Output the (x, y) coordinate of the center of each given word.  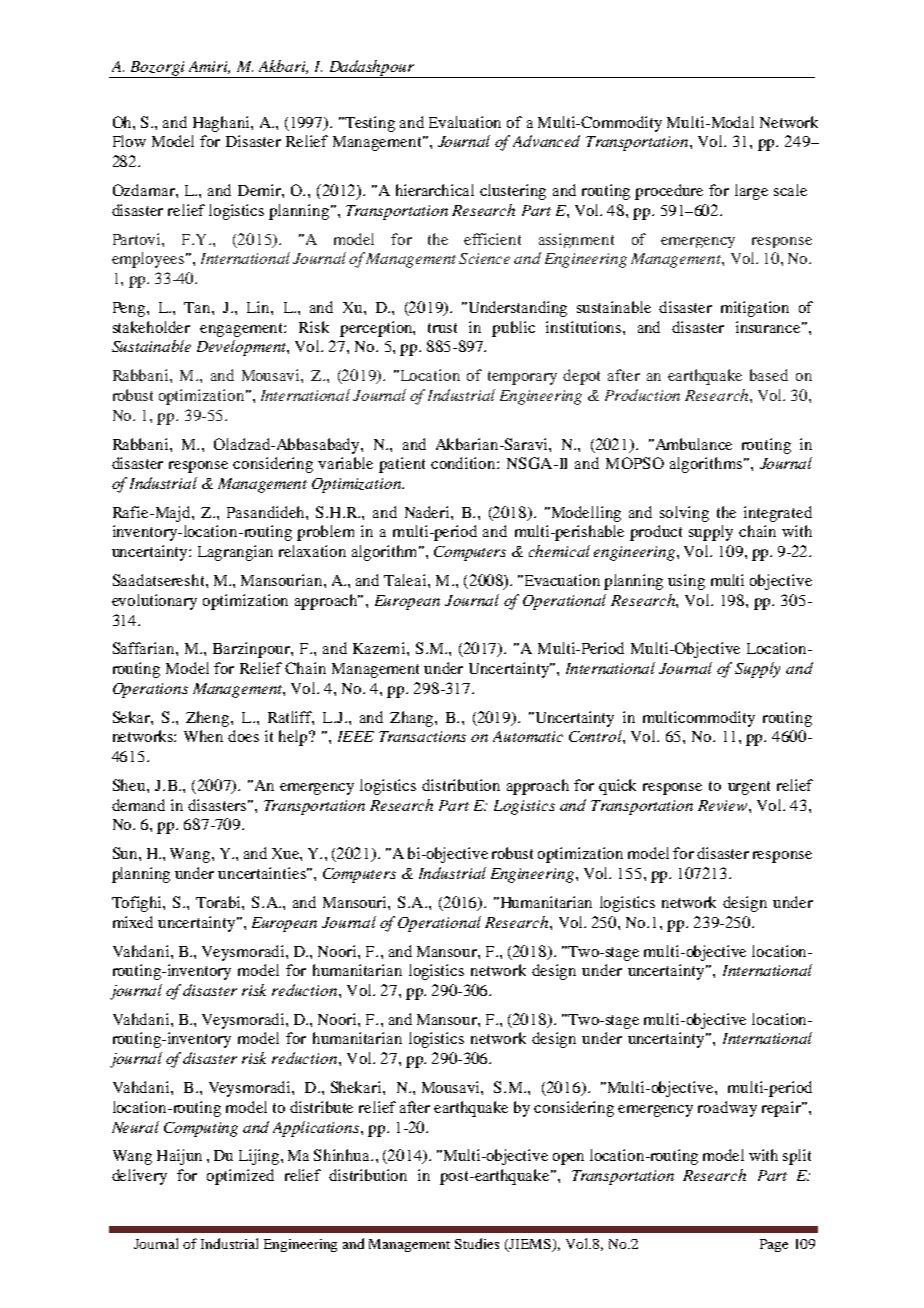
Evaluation (465, 122)
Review (724, 805)
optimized (240, 1177)
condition (464, 463)
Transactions (422, 736)
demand (138, 805)
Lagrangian (235, 553)
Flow (129, 141)
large (751, 192)
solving (684, 514)
